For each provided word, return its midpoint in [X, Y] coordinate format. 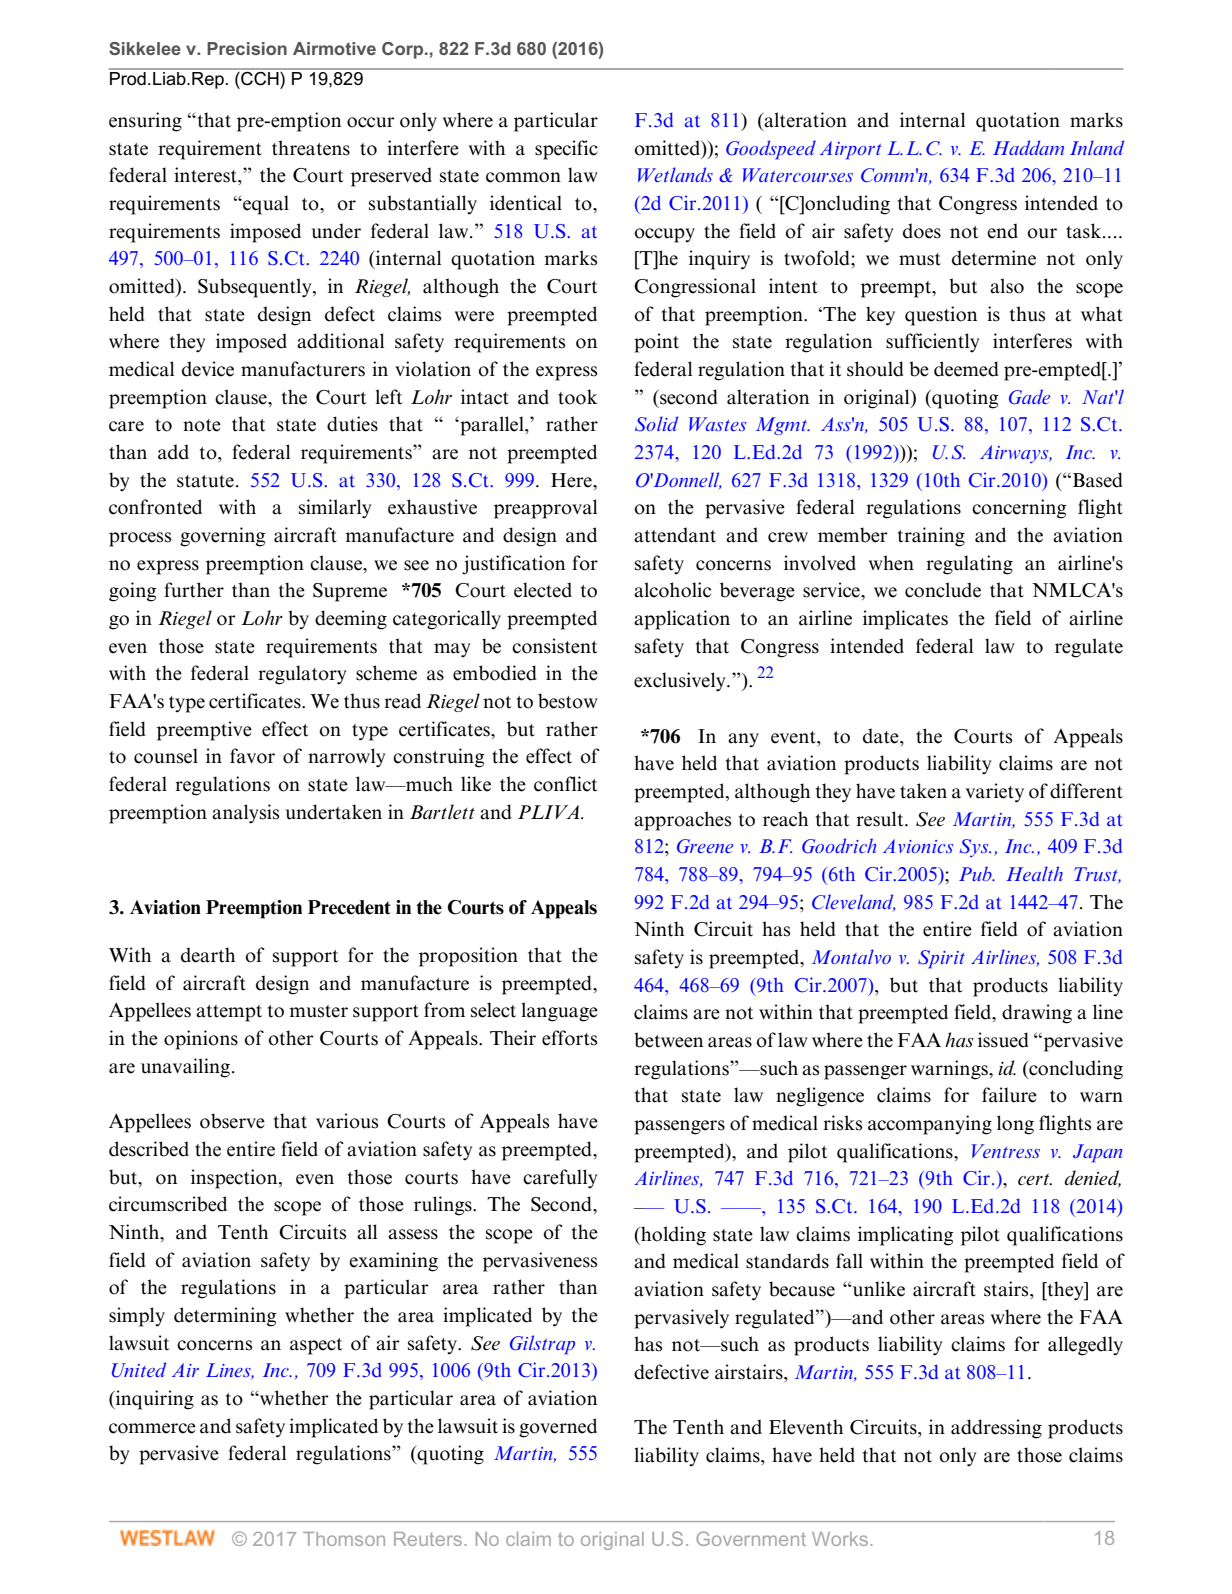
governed [558, 1428]
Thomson [344, 1539]
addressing [996, 1429]
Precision [247, 48]
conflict [565, 784]
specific [566, 150]
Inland [1097, 147]
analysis [246, 814]
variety [995, 793]
